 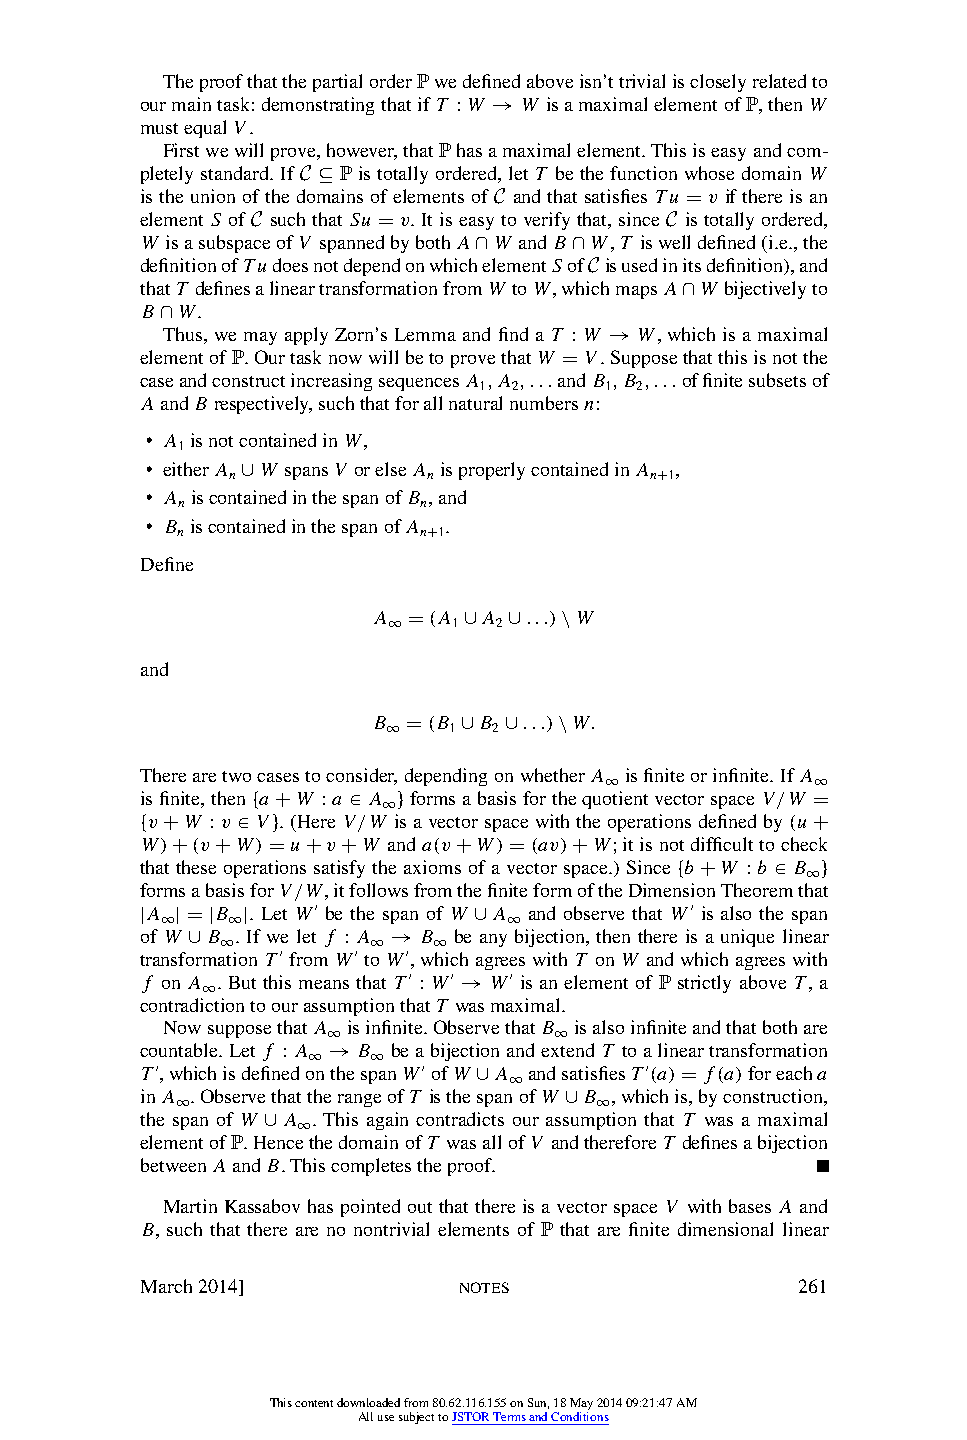 What do you see at coordinates (777, 380) in the document?
I see `subsets` at bounding box center [777, 380].
